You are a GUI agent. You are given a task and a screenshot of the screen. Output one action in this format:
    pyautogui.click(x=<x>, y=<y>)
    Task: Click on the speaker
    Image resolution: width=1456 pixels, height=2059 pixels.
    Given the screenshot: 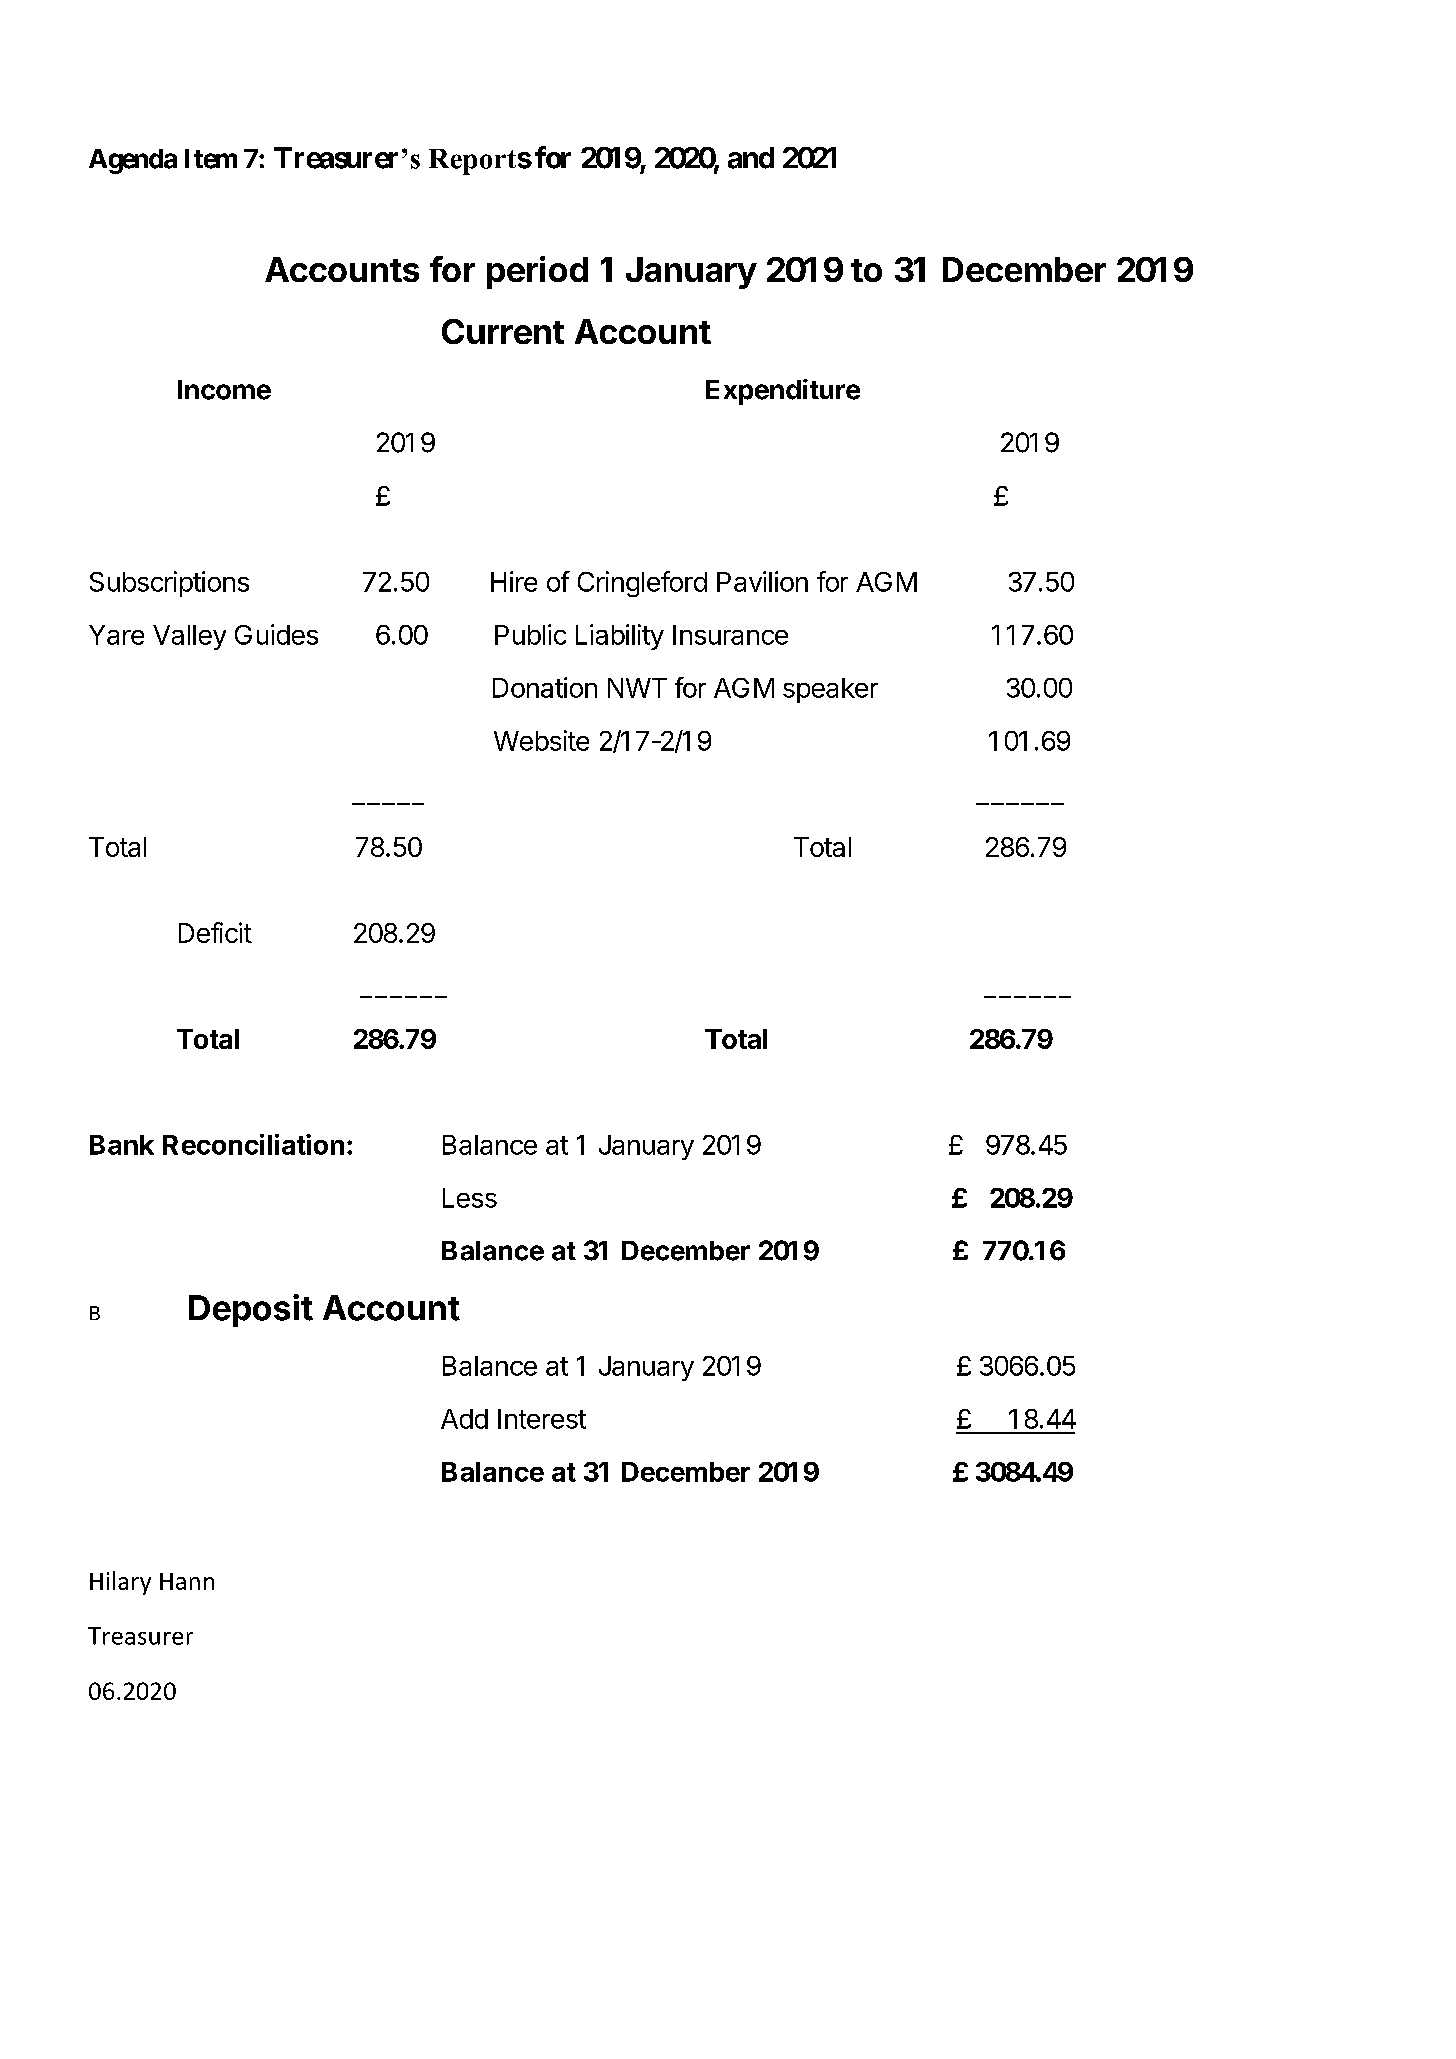 What is the action you would take?
    pyautogui.click(x=830, y=690)
